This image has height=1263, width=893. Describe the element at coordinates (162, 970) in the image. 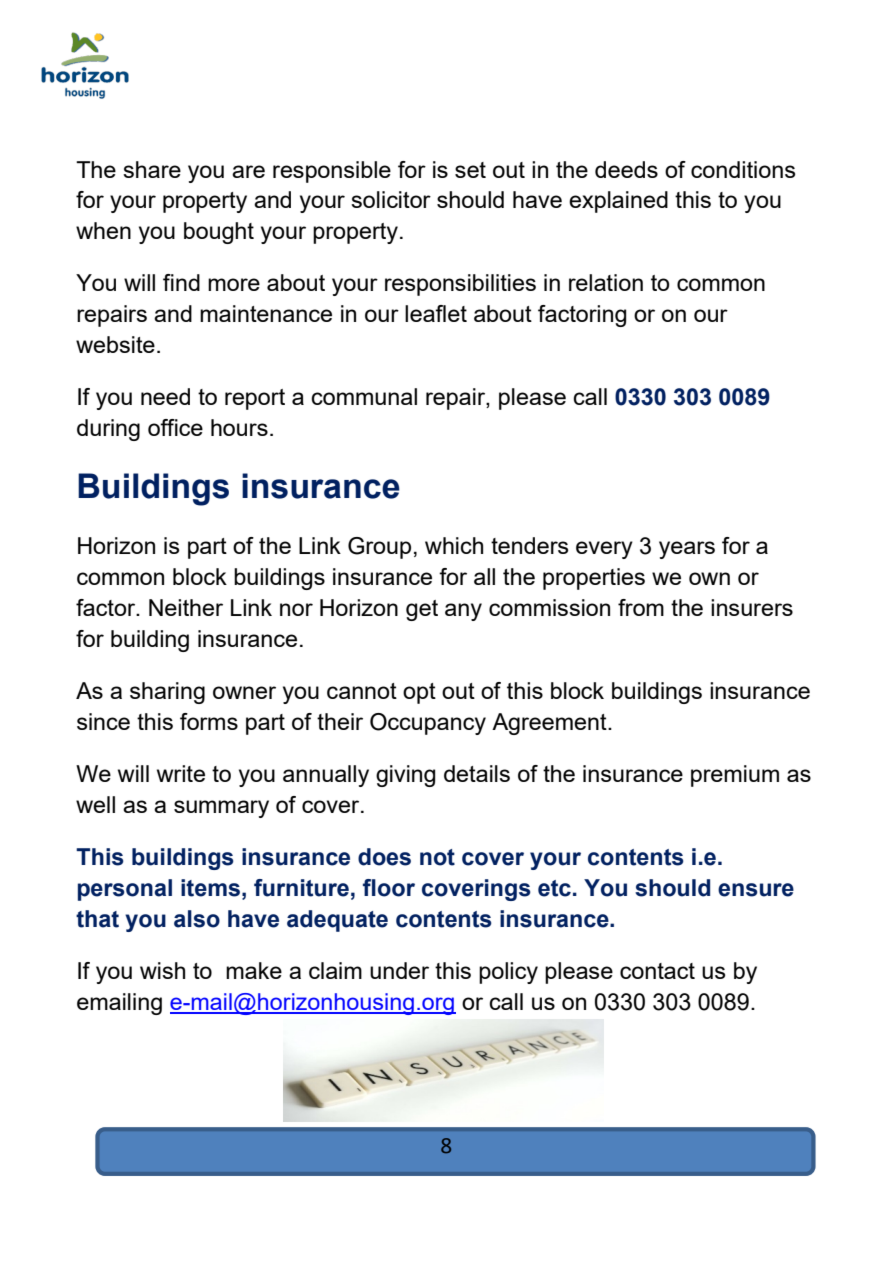

I see `wish` at that location.
